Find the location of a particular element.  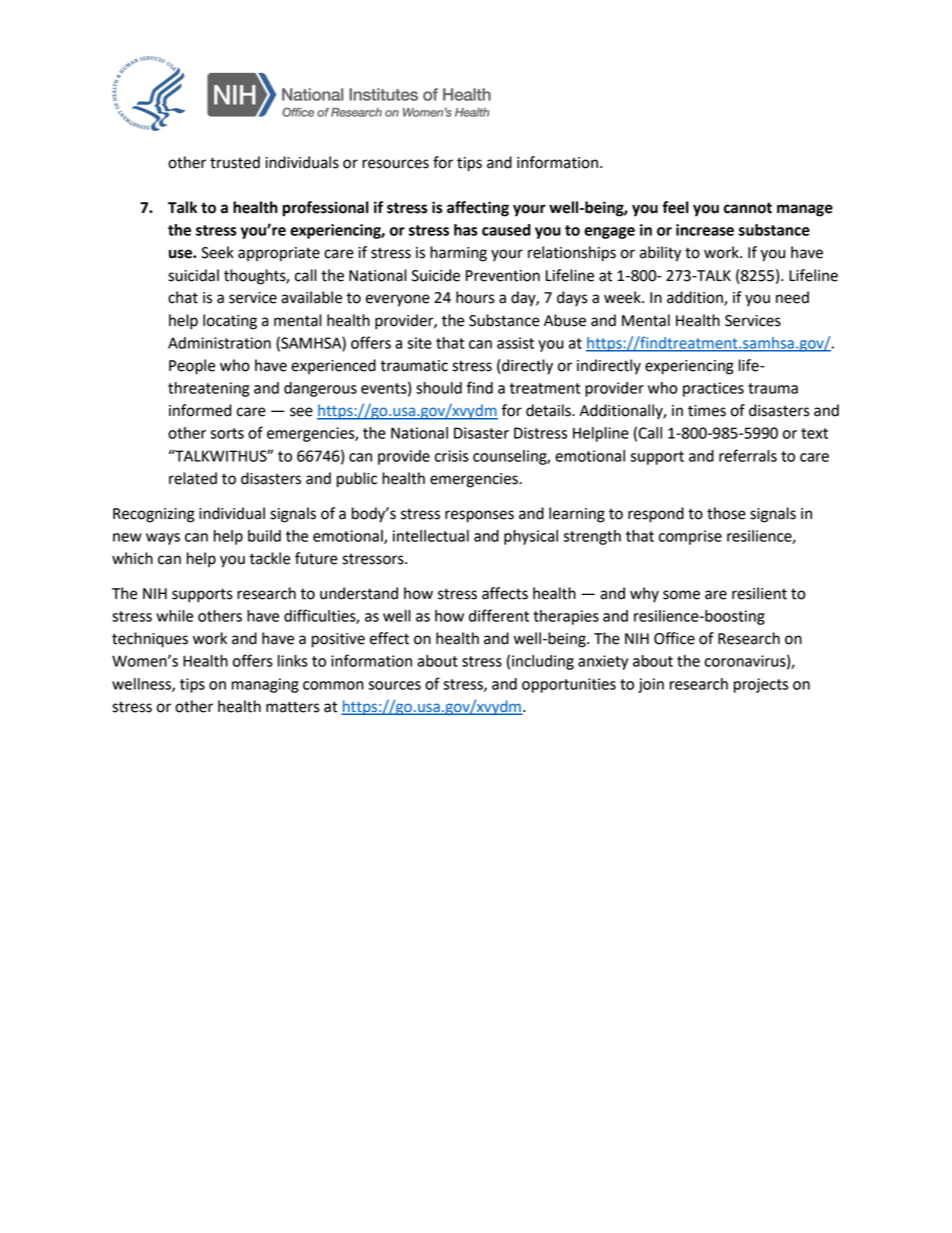

referrals is located at coordinates (748, 455).
